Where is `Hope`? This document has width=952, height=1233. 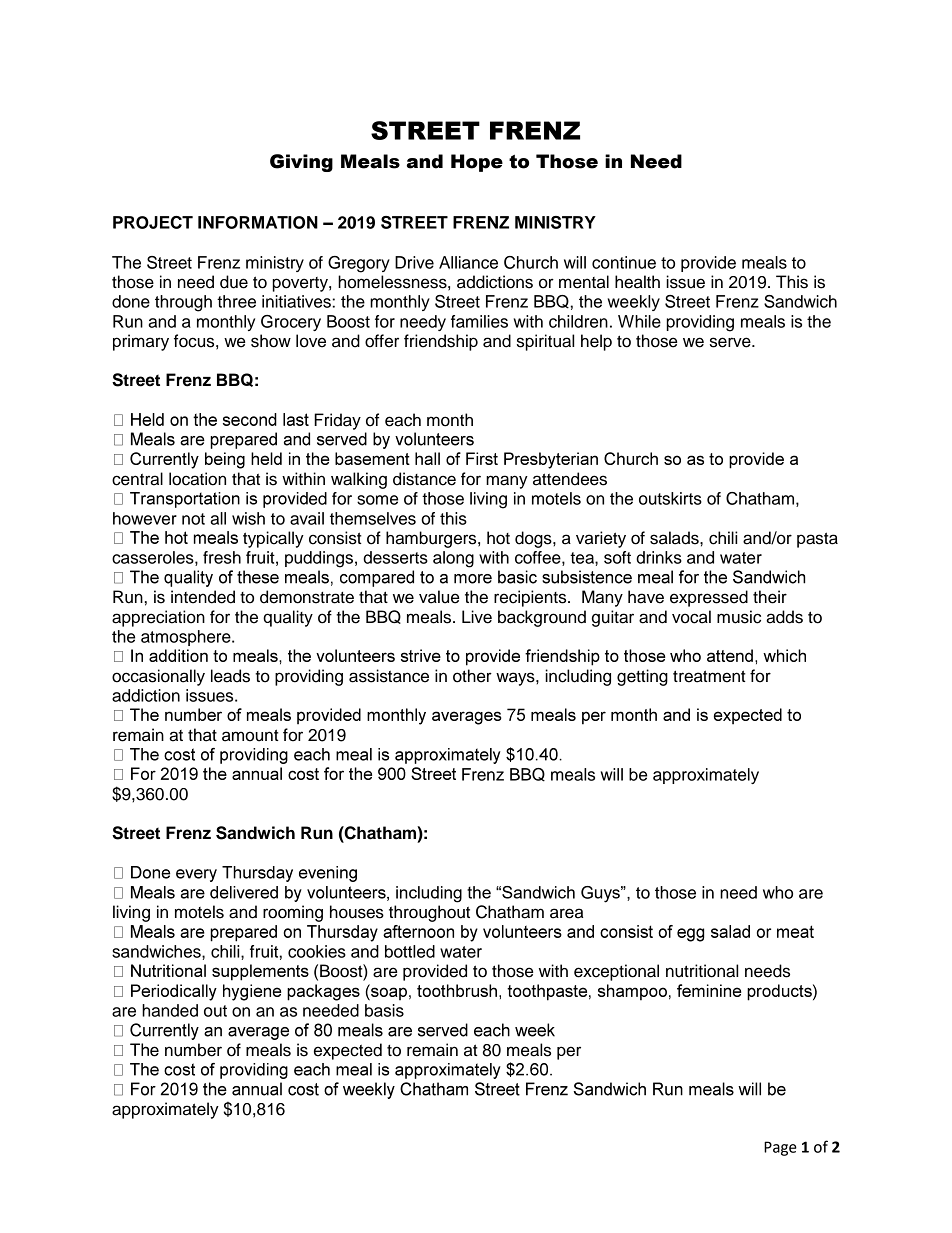 Hope is located at coordinates (477, 163).
